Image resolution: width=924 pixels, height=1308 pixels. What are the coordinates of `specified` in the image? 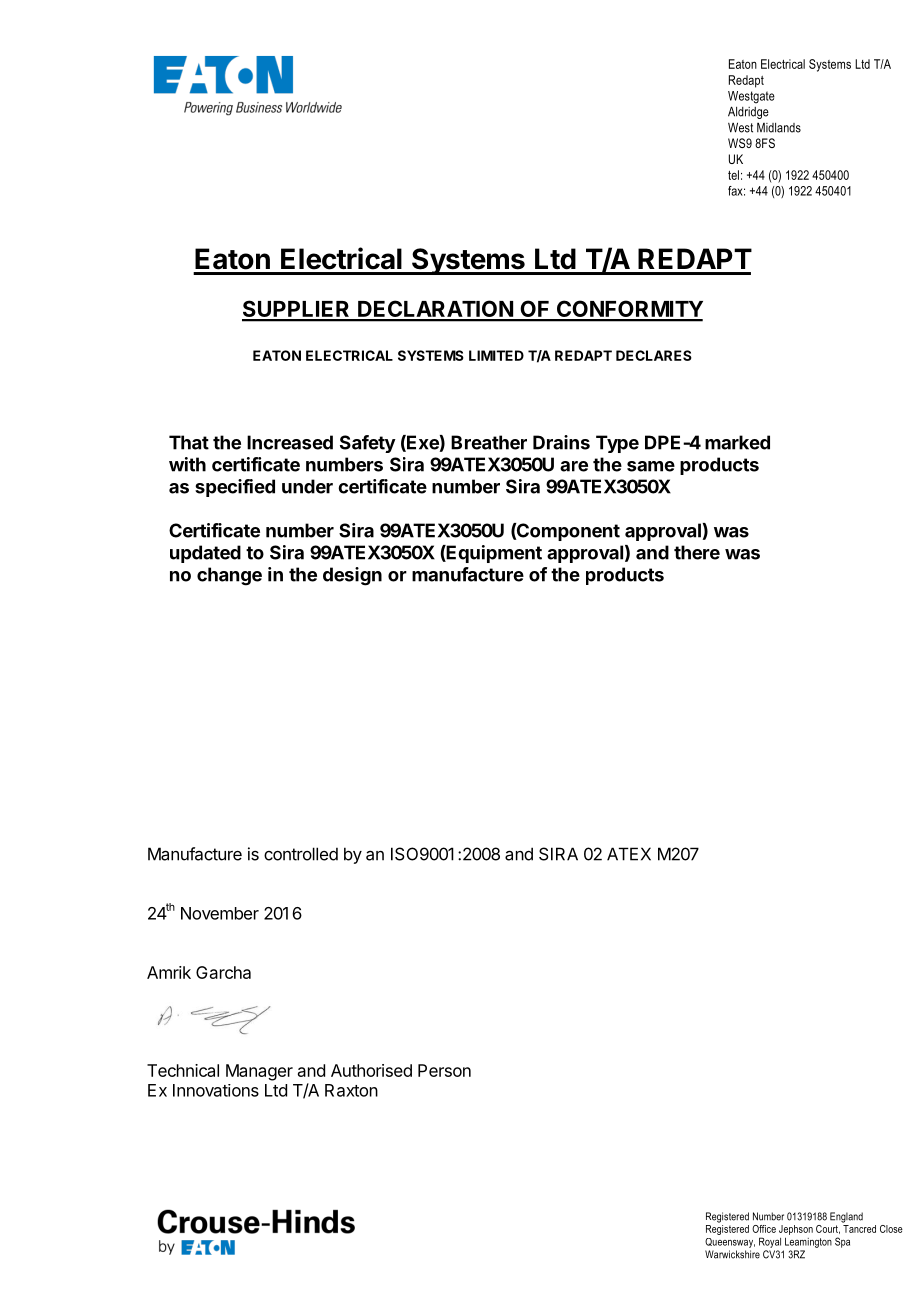 It's located at (235, 488).
